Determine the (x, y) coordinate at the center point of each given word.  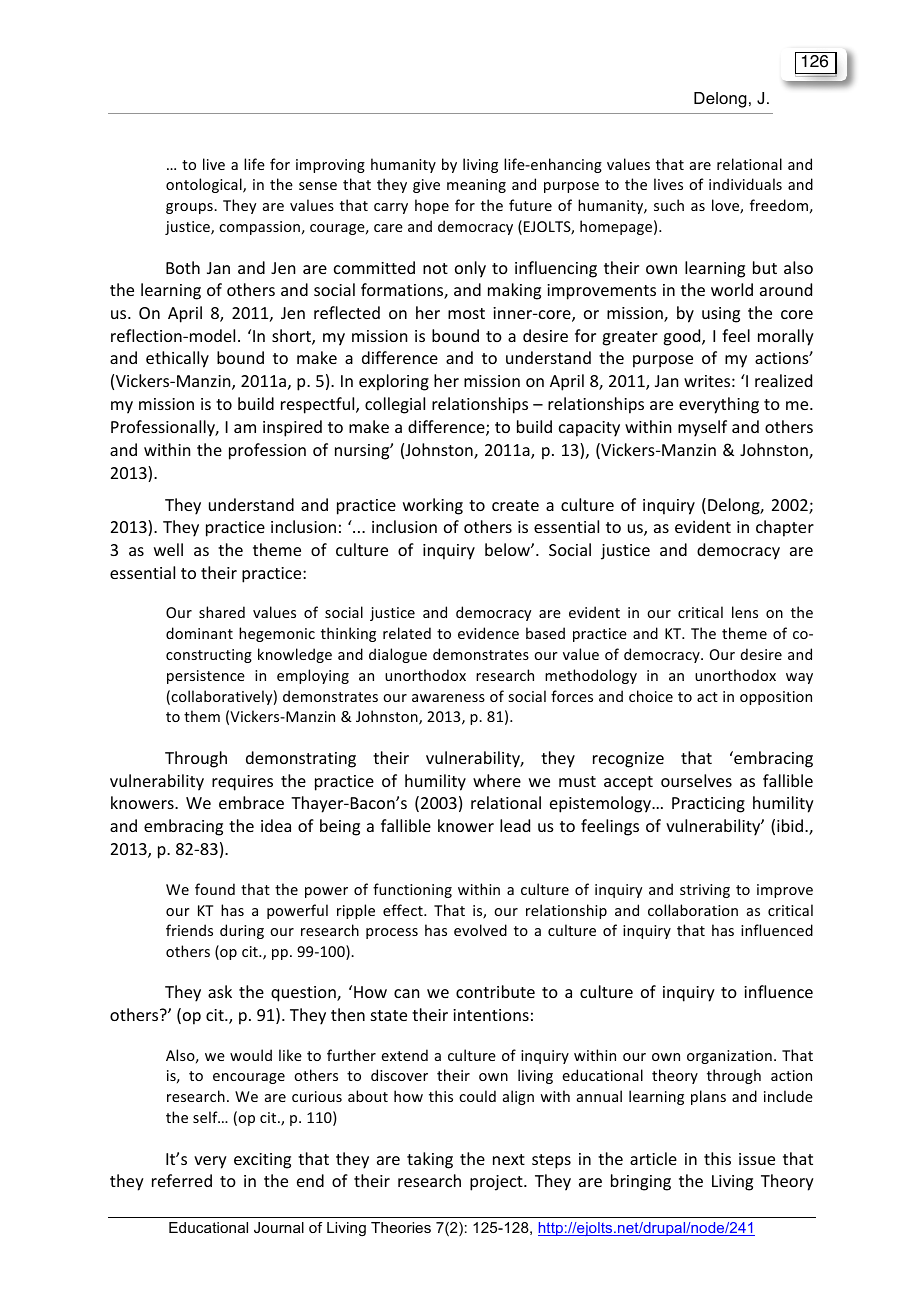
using (721, 315)
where (497, 780)
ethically (177, 359)
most (466, 313)
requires (242, 783)
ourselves (696, 780)
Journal (279, 1227)
